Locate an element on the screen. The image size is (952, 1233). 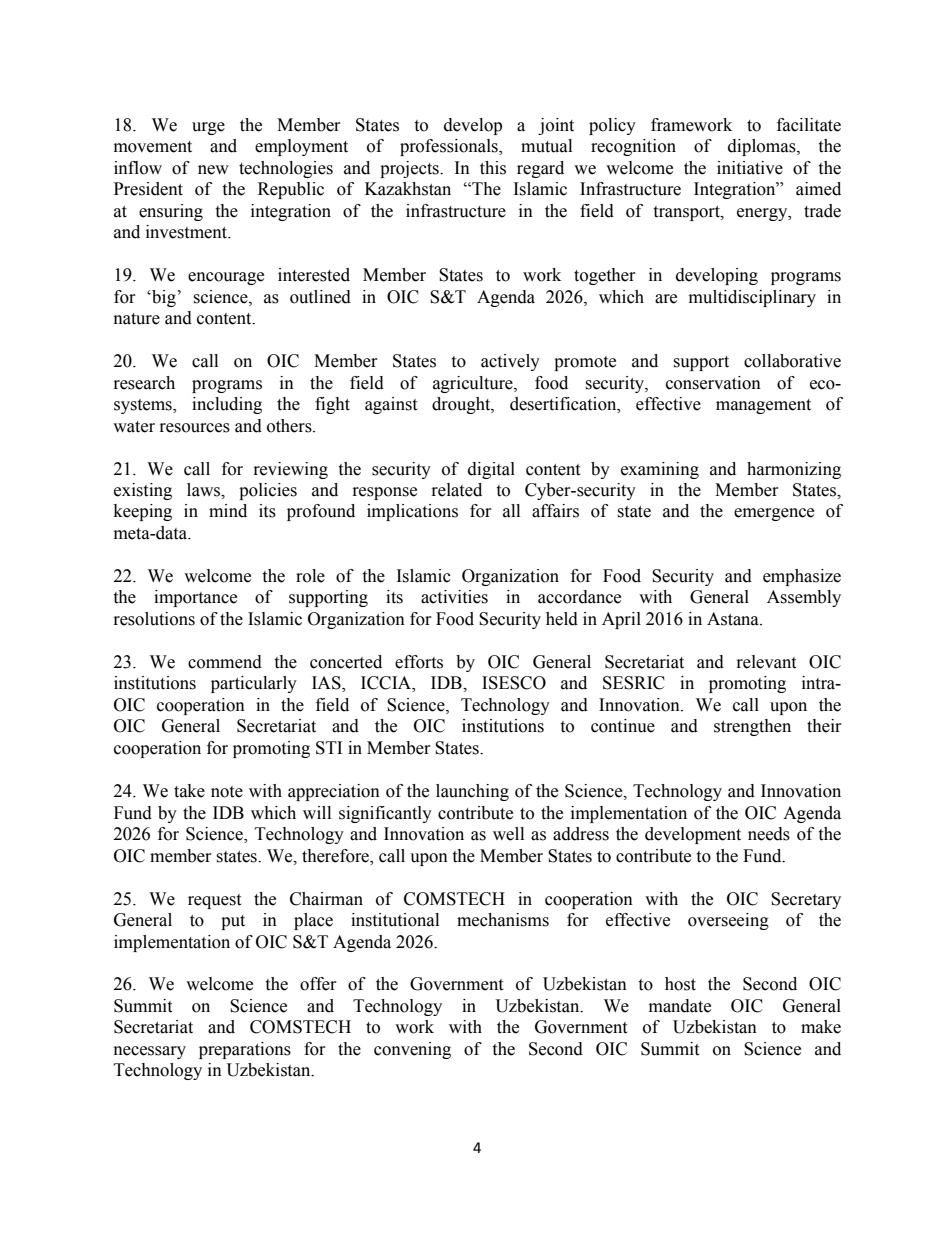
new is located at coordinates (213, 170).
